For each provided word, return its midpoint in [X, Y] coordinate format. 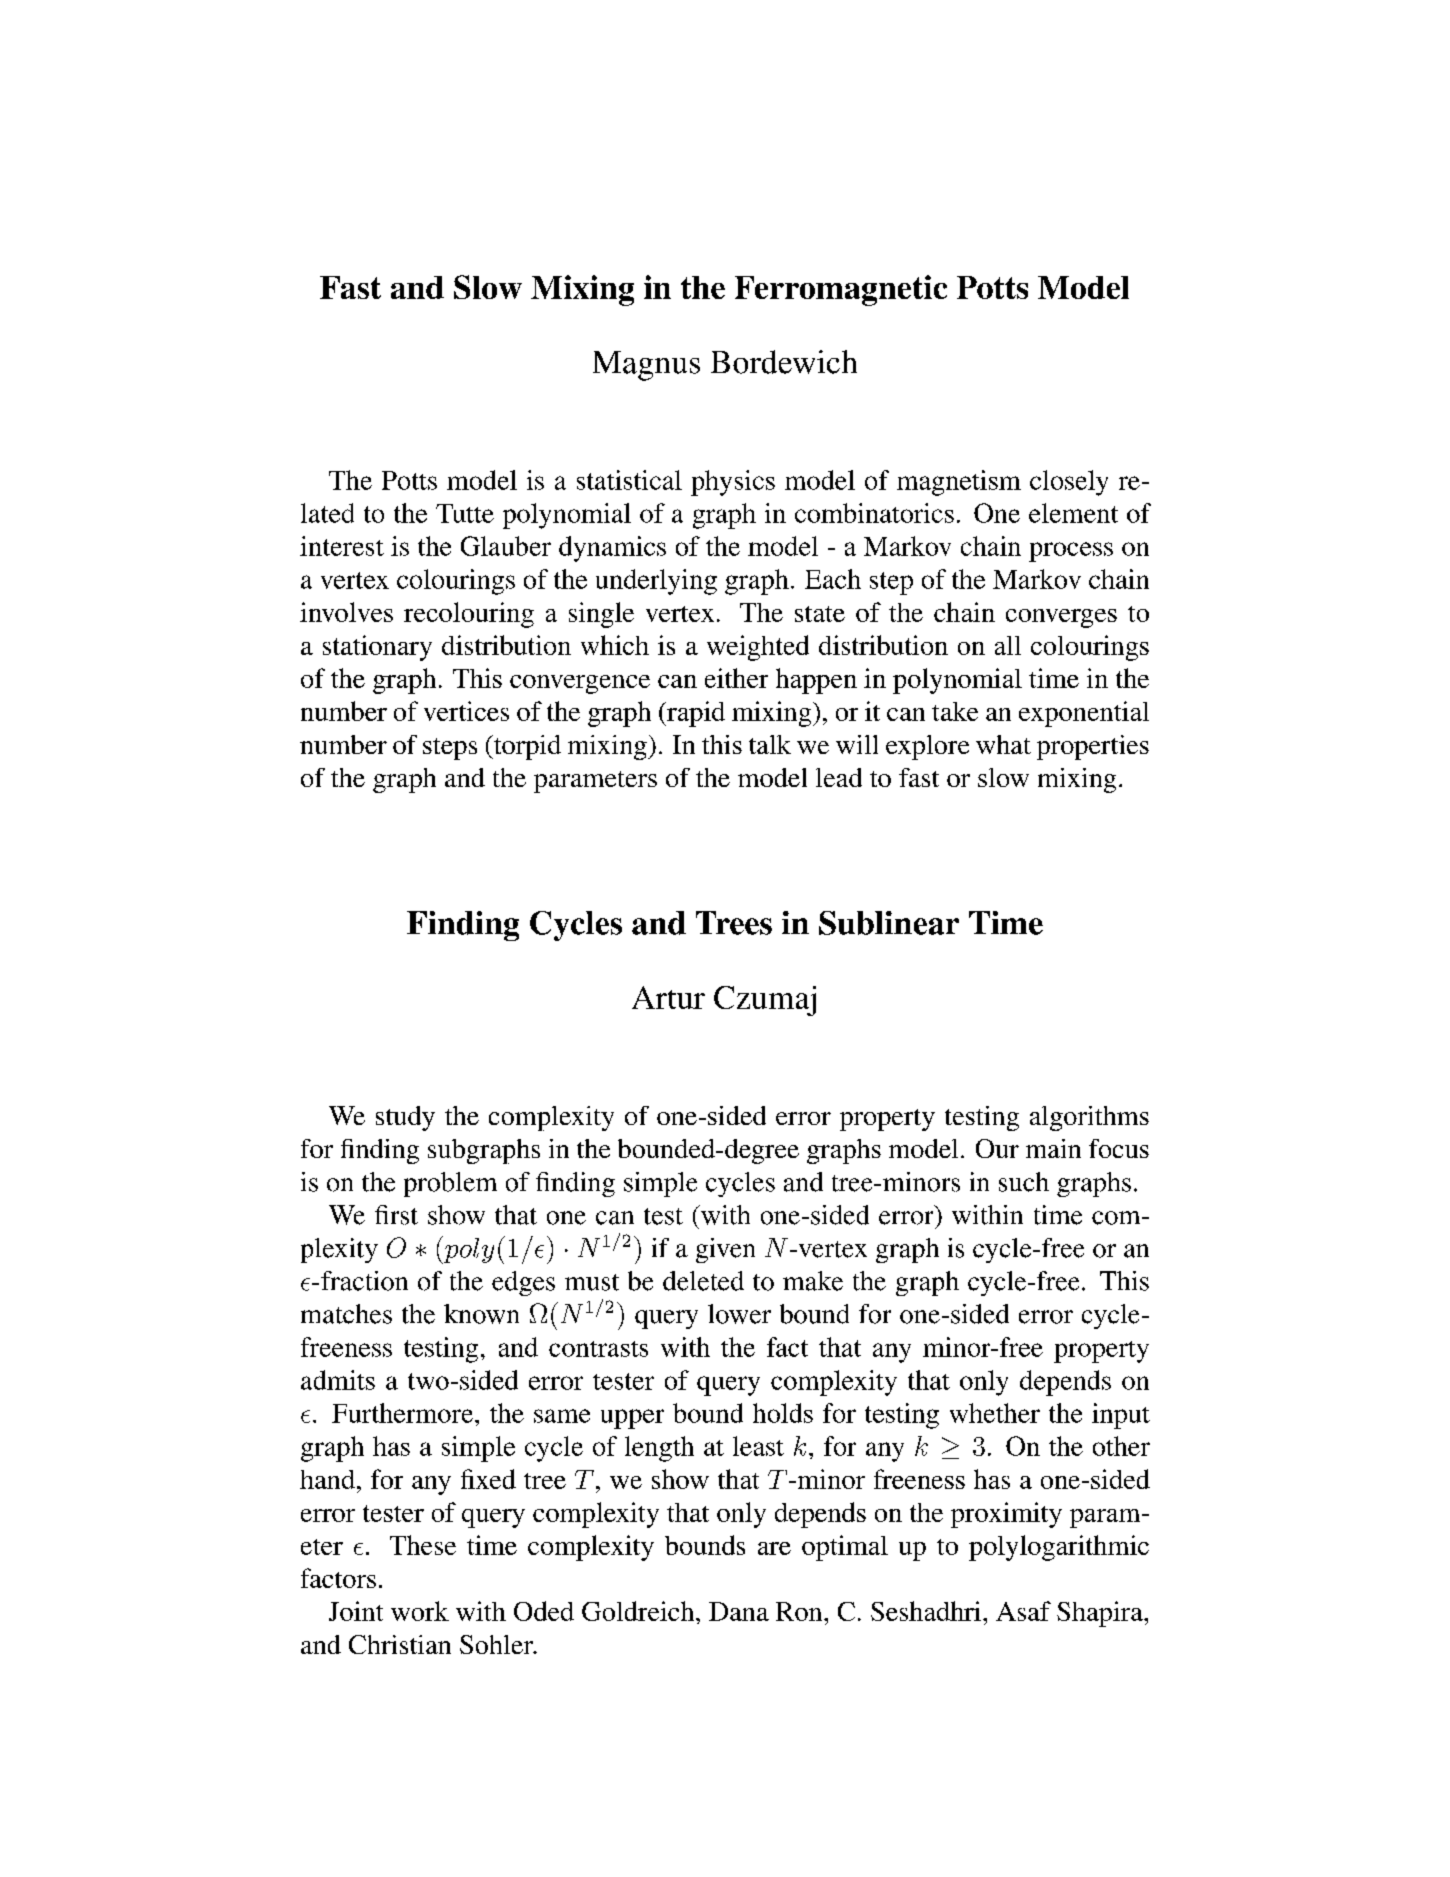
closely [1069, 483]
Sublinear [889, 923]
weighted [758, 648]
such [1024, 1182]
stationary [377, 648]
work [420, 1611]
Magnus [646, 366]
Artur [668, 997]
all [1008, 645]
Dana [739, 1611]
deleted [703, 1281]
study [405, 1118]
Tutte [465, 513]
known [481, 1314]
